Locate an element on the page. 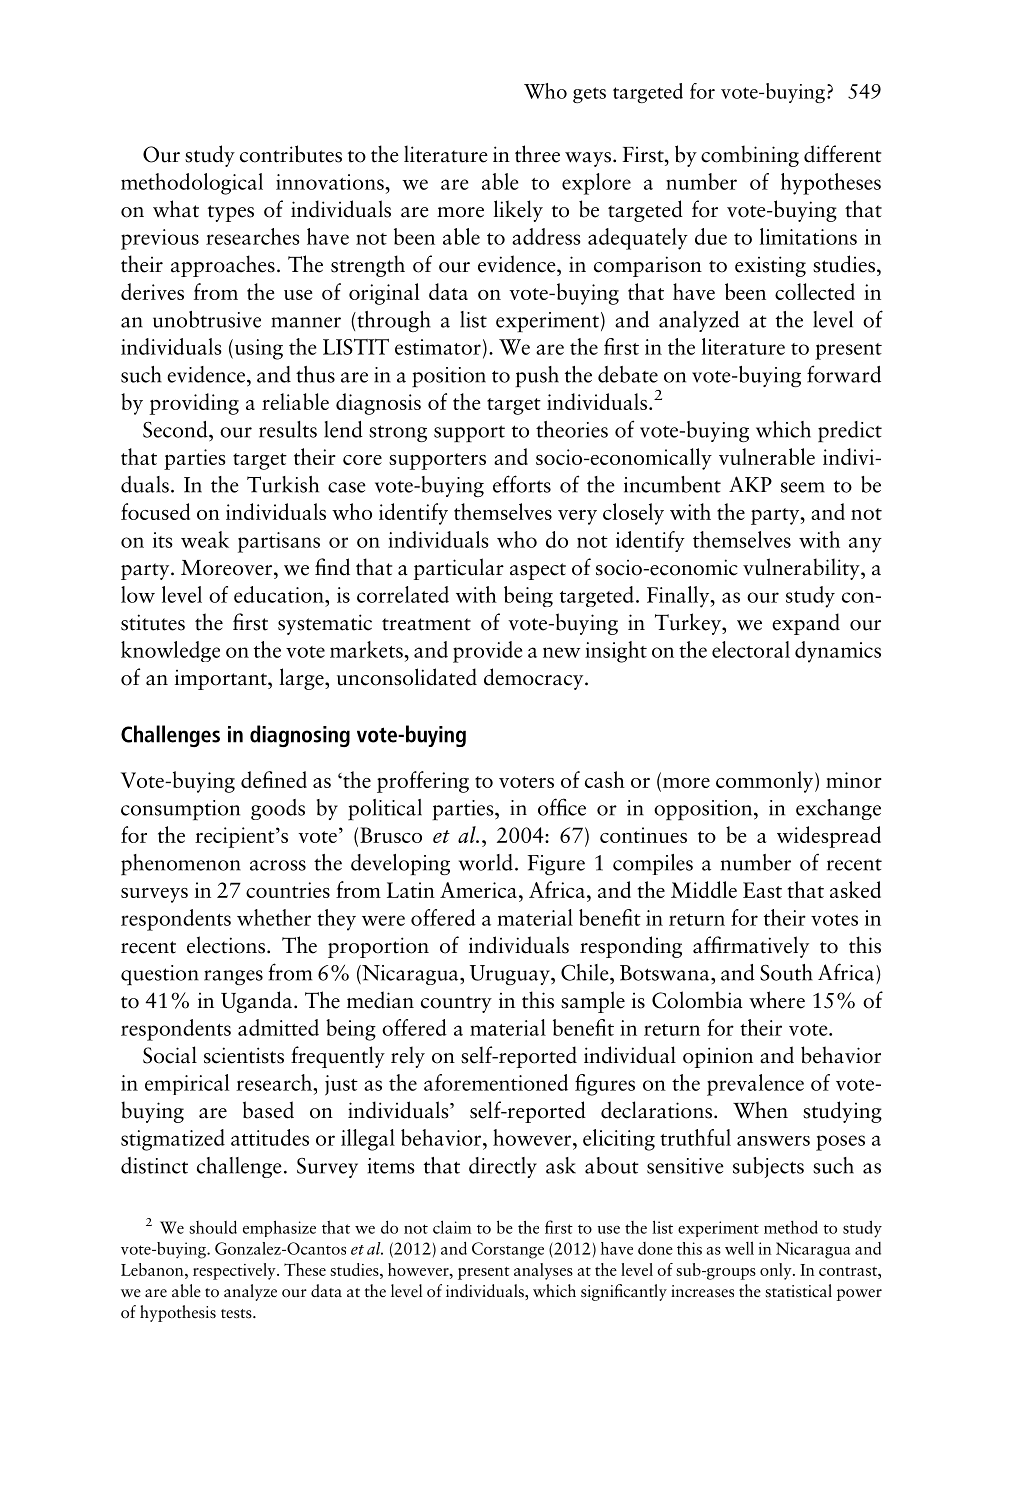 The image size is (1036, 1488). providing is located at coordinates (194, 404).
